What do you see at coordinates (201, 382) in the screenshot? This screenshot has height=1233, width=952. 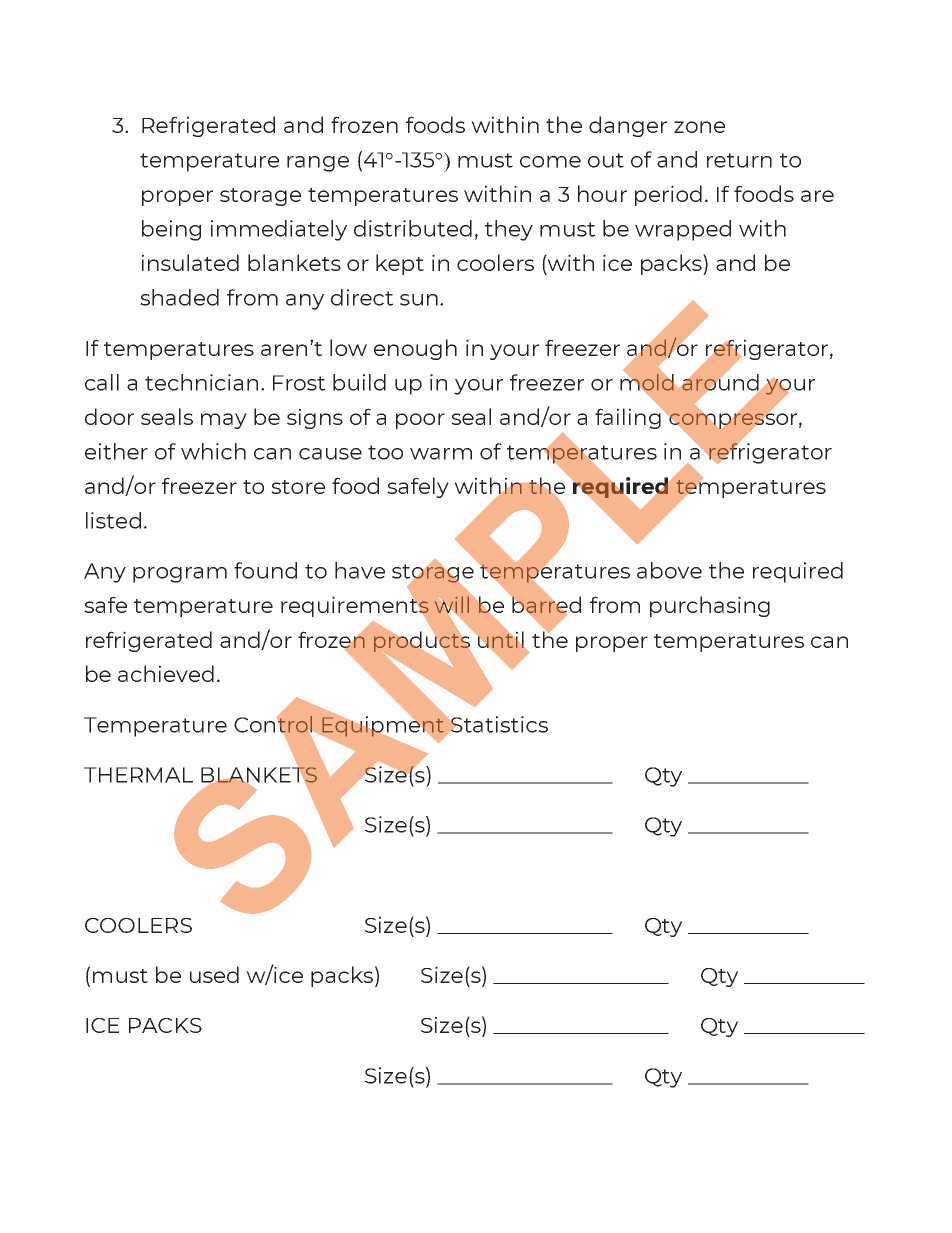 I see `technician` at bounding box center [201, 382].
